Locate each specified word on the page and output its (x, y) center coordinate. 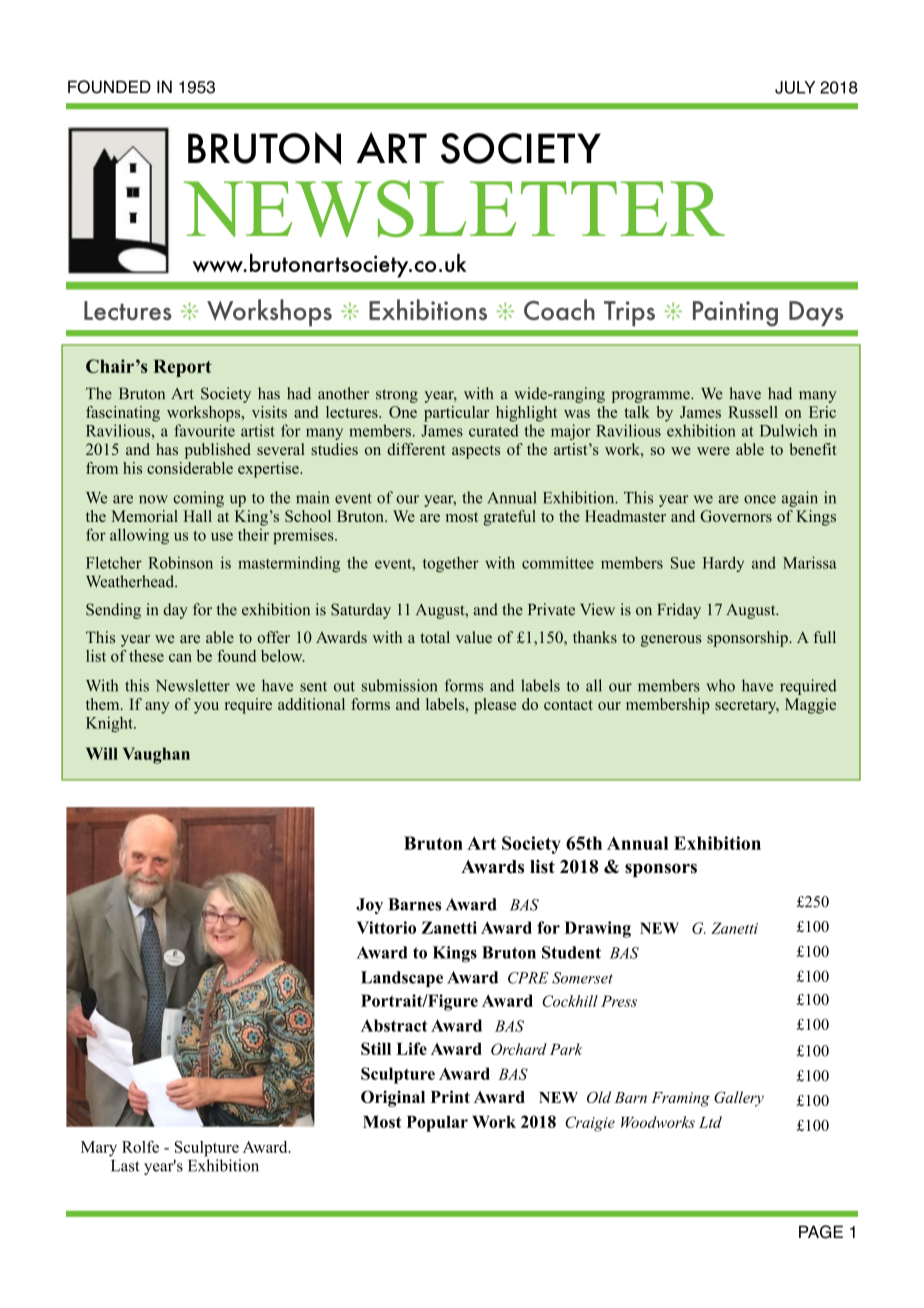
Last (125, 1166)
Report (182, 368)
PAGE (821, 1232)
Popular (437, 1124)
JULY (795, 87)
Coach (559, 309)
